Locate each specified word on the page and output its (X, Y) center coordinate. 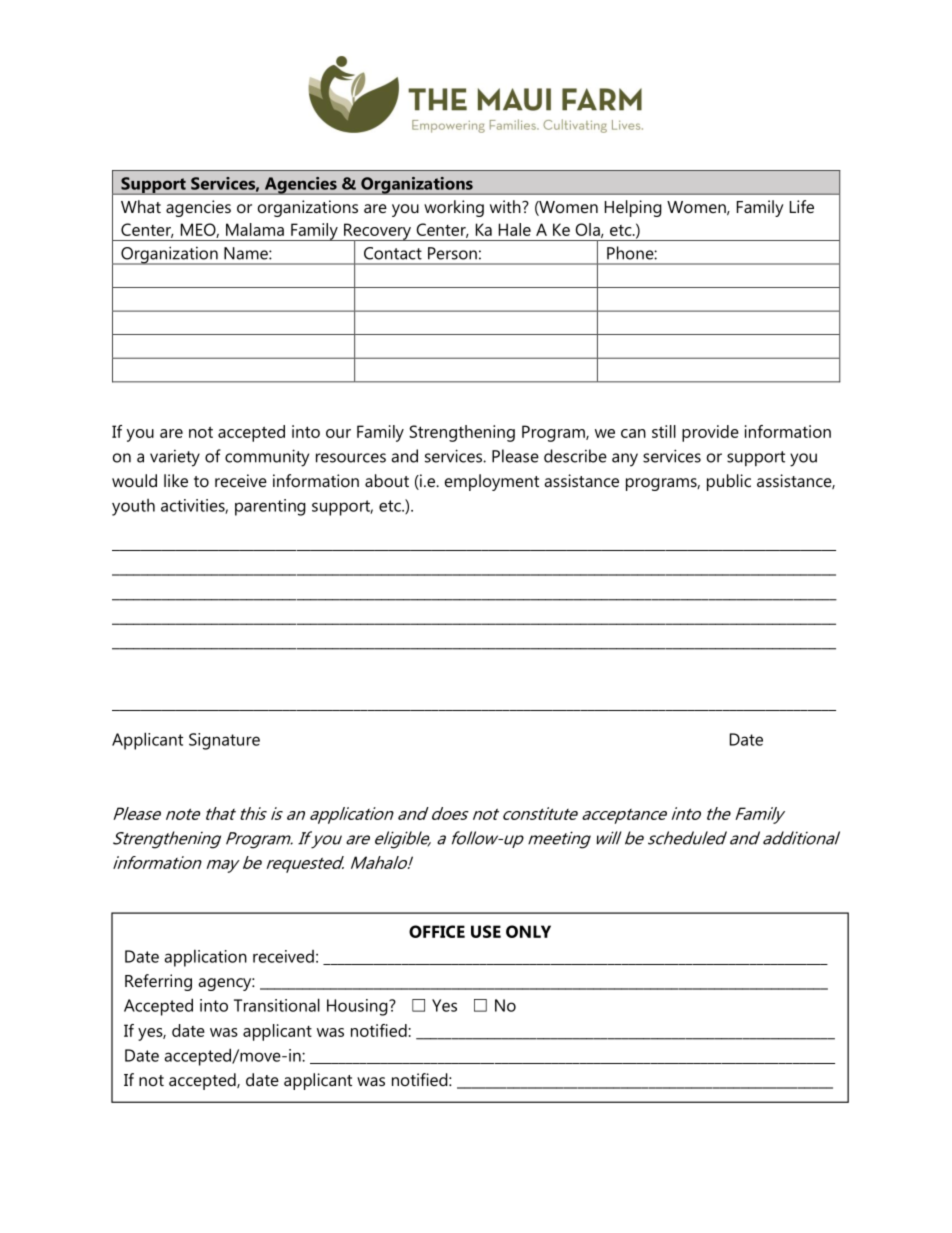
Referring (158, 982)
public (729, 482)
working (454, 208)
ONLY (528, 931)
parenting (270, 507)
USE (486, 931)
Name (247, 253)
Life (802, 206)
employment (492, 482)
